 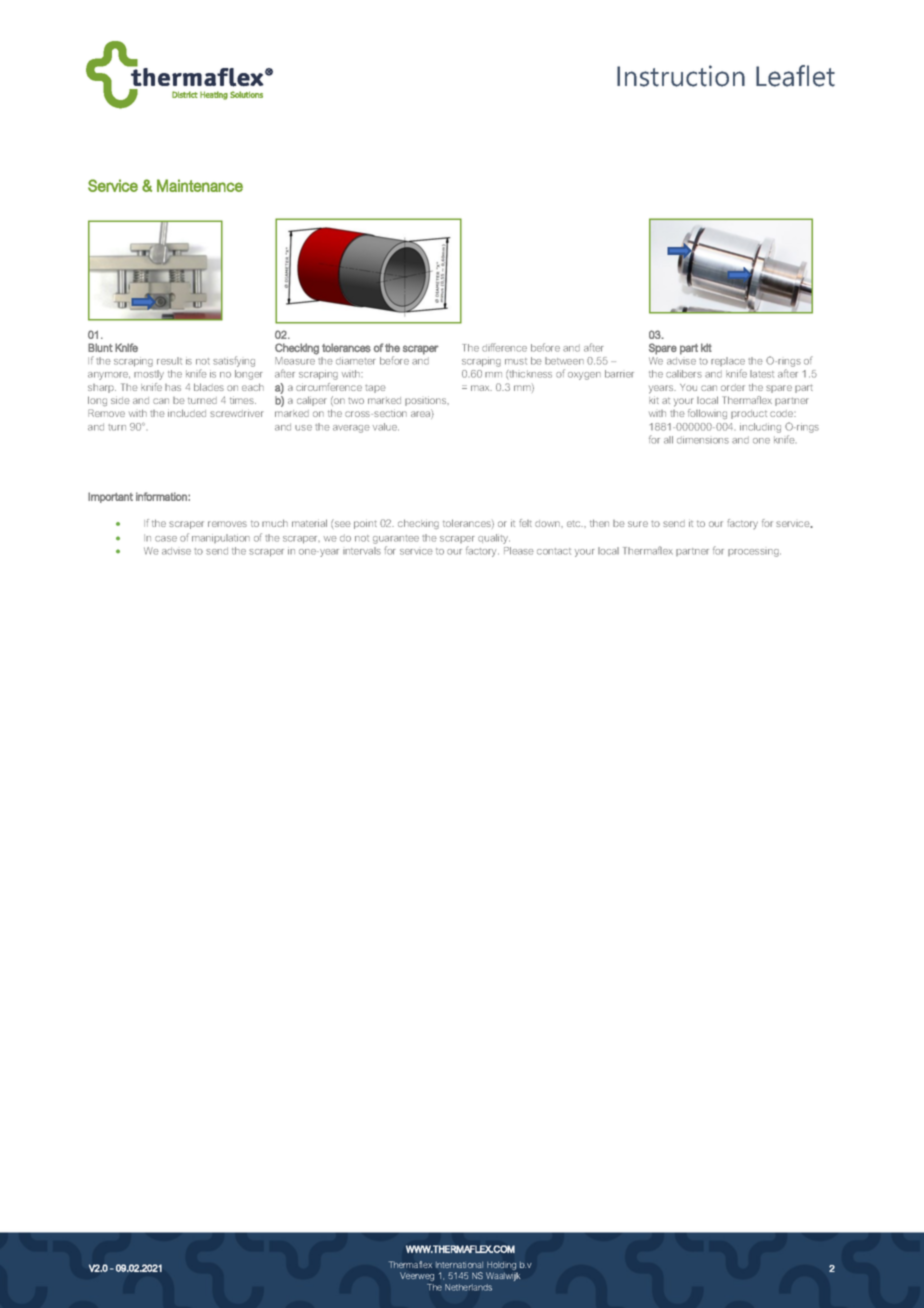 I want to click on Netherlands, so click(x=468, y=1287).
